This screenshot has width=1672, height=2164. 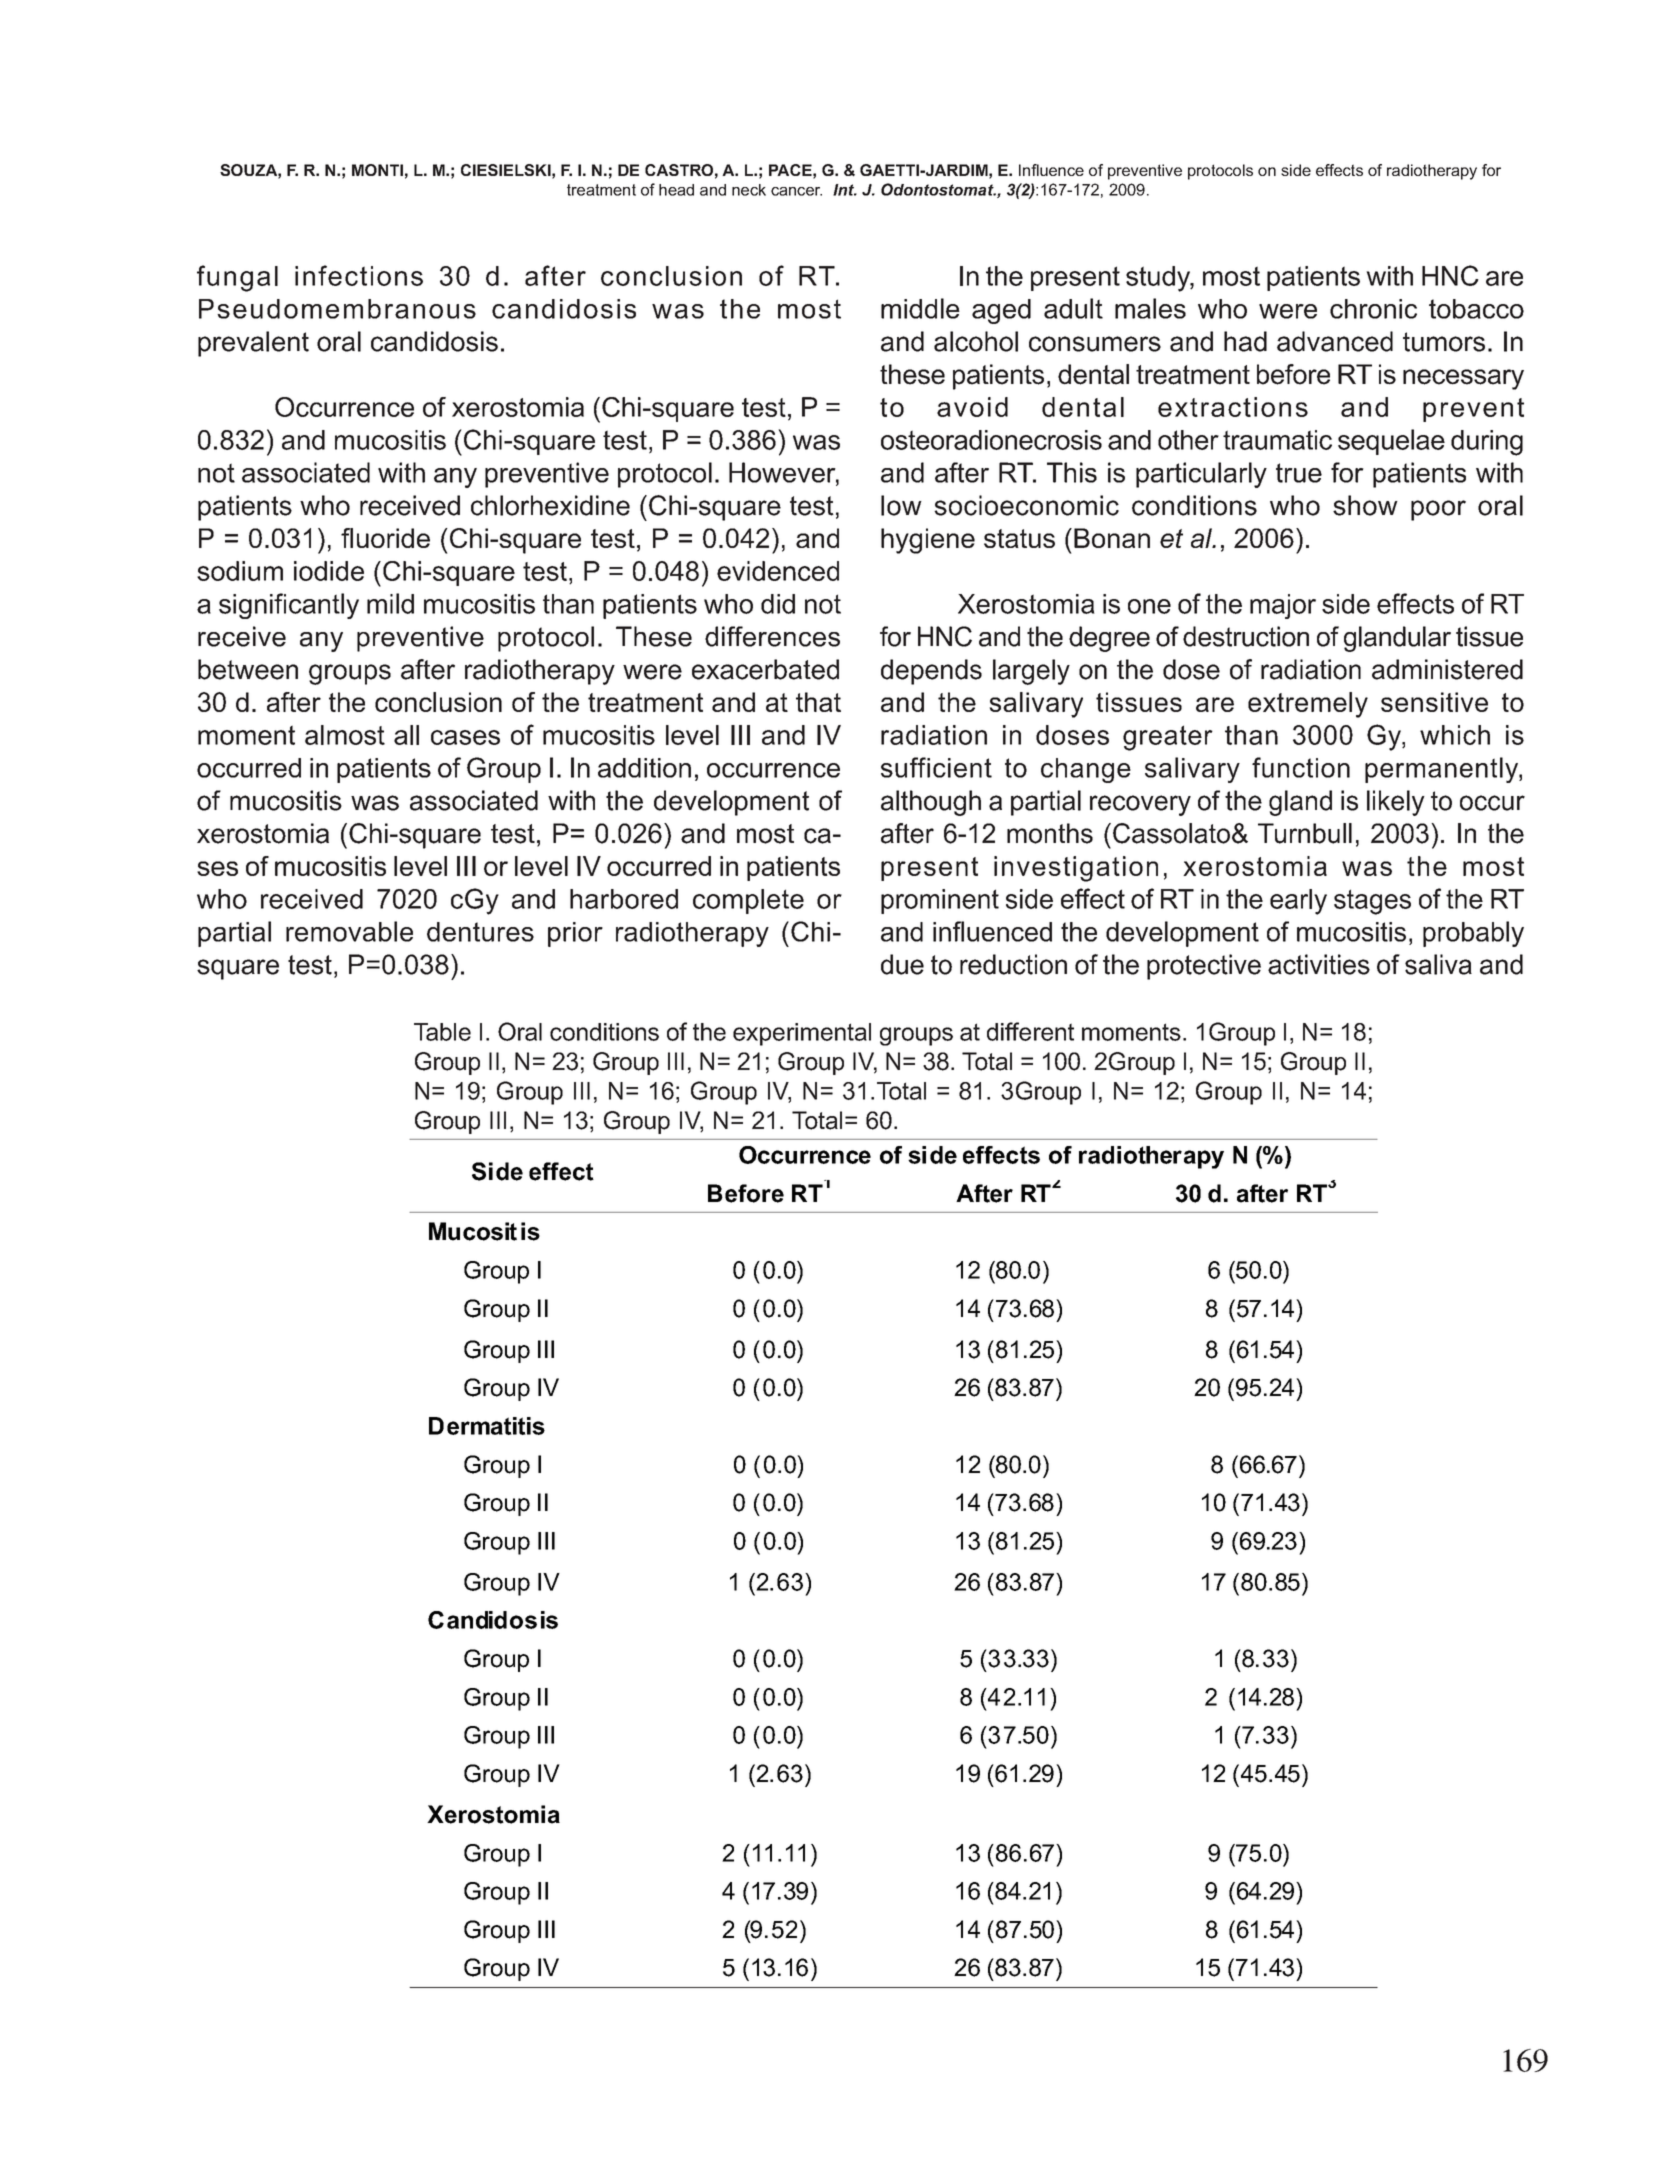 What do you see at coordinates (1319, 964) in the screenshot?
I see `activities` at bounding box center [1319, 964].
